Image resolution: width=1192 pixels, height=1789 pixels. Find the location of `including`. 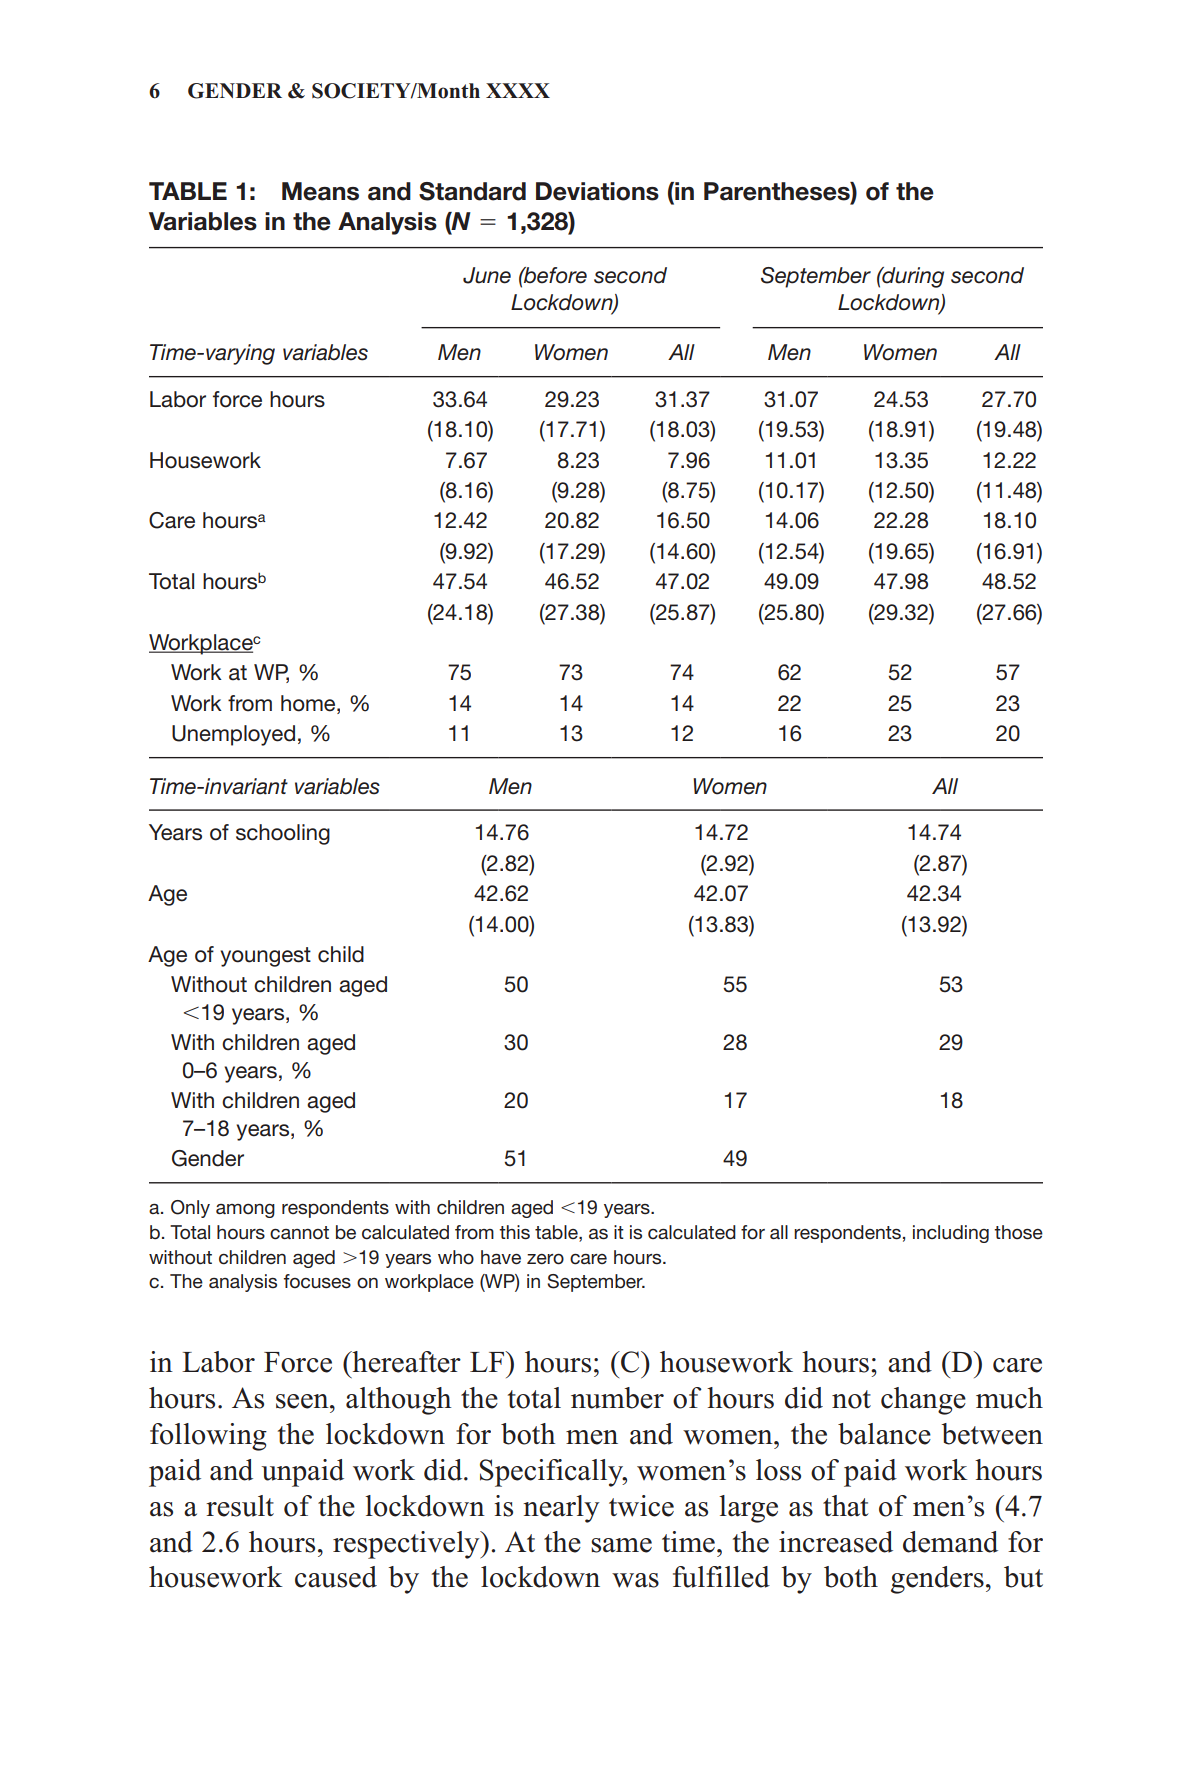

including is located at coordinates (951, 1234).
